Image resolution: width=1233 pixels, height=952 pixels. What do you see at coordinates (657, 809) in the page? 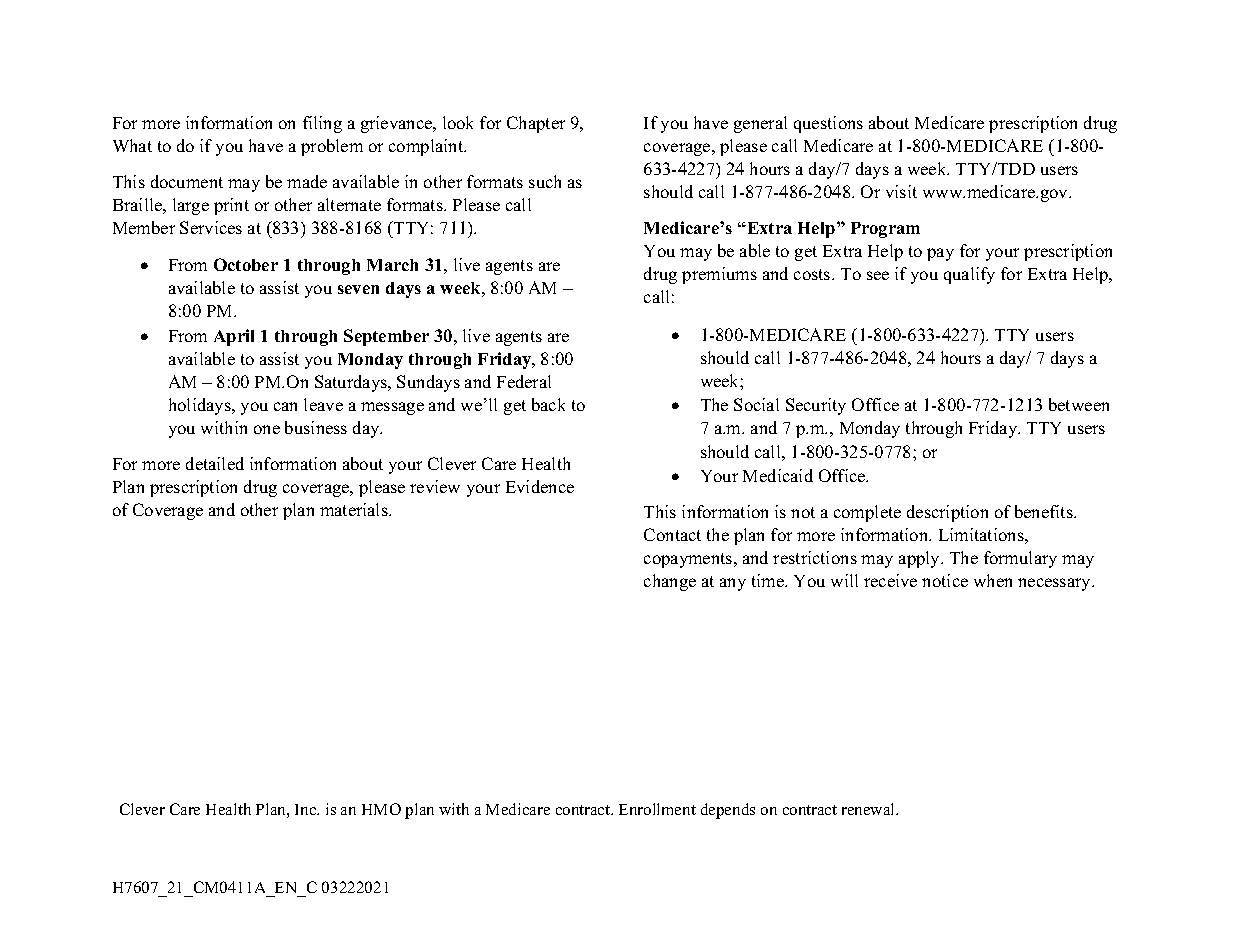
I see `Enrollment` at bounding box center [657, 809].
